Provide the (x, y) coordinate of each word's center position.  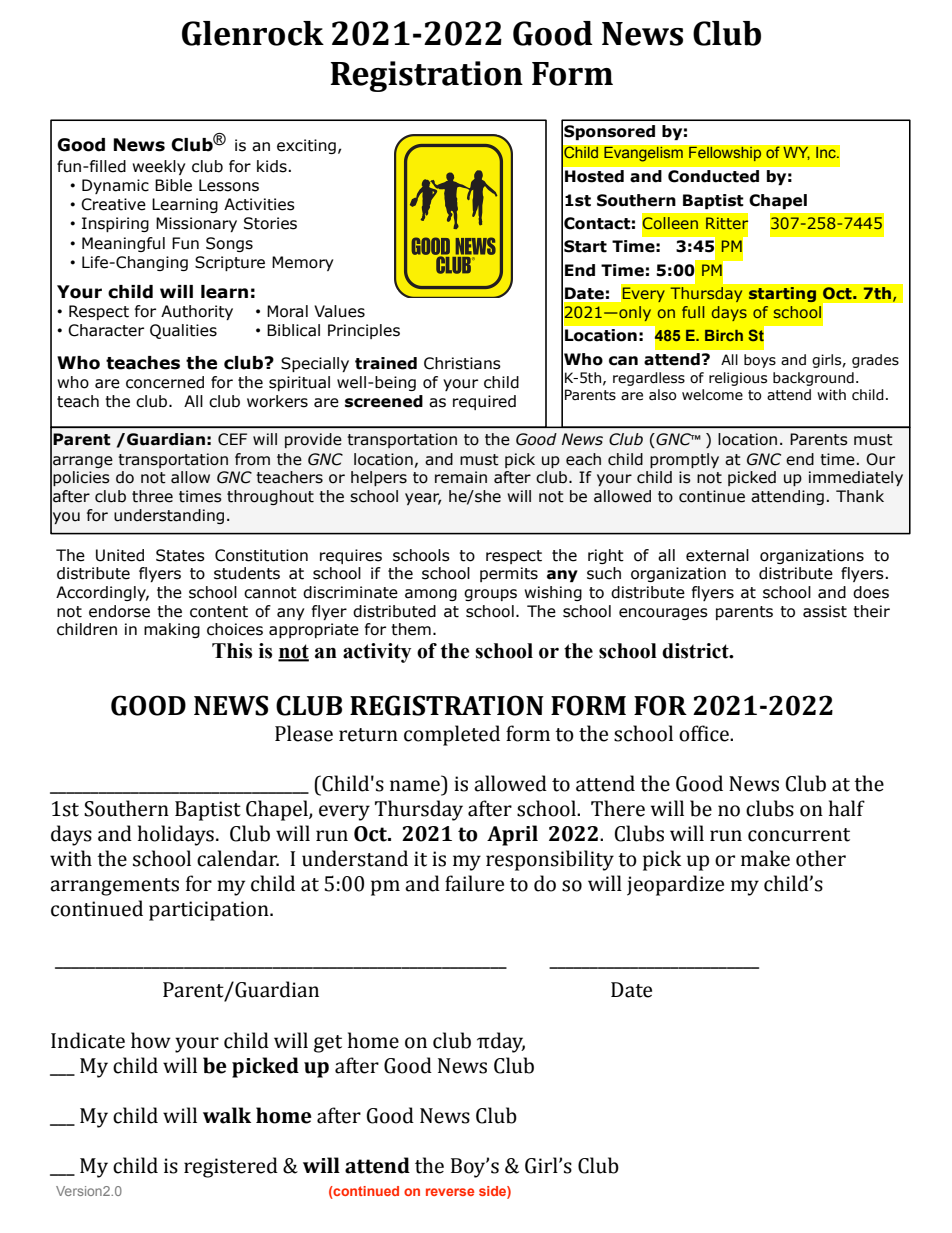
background (813, 379)
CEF (232, 439)
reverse (450, 1192)
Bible (173, 185)
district (696, 651)
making (172, 630)
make (765, 858)
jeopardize (675, 885)
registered (231, 1167)
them (411, 629)
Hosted (594, 176)
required (484, 402)
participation (210, 911)
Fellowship (725, 154)
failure (474, 883)
